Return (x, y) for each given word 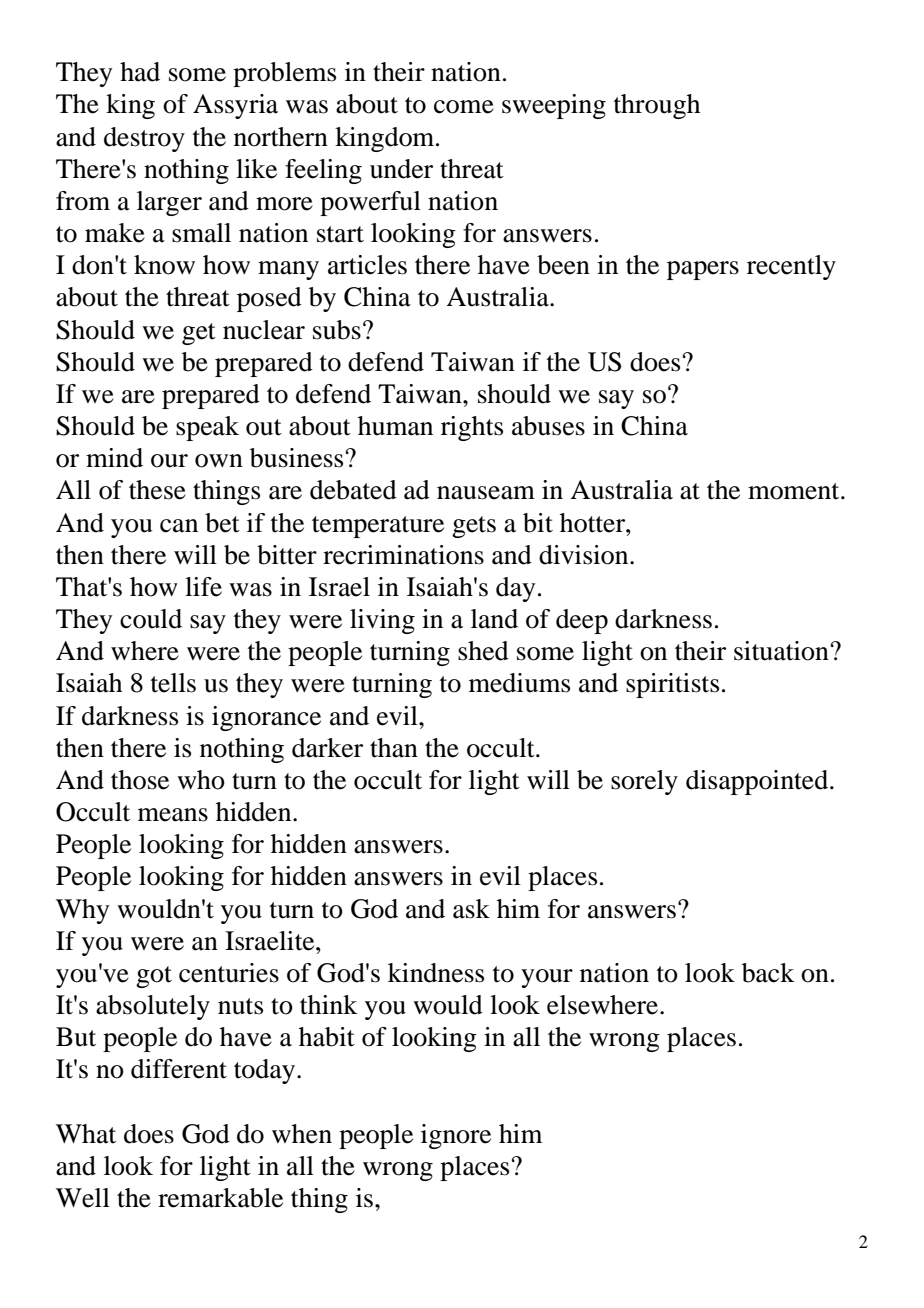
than (394, 748)
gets (474, 527)
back (768, 973)
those (140, 780)
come (464, 107)
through (657, 106)
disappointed (758, 782)
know (164, 265)
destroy (144, 139)
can (179, 526)
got (154, 977)
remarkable (220, 1198)
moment (795, 491)
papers (703, 270)
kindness (436, 973)
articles (367, 265)
